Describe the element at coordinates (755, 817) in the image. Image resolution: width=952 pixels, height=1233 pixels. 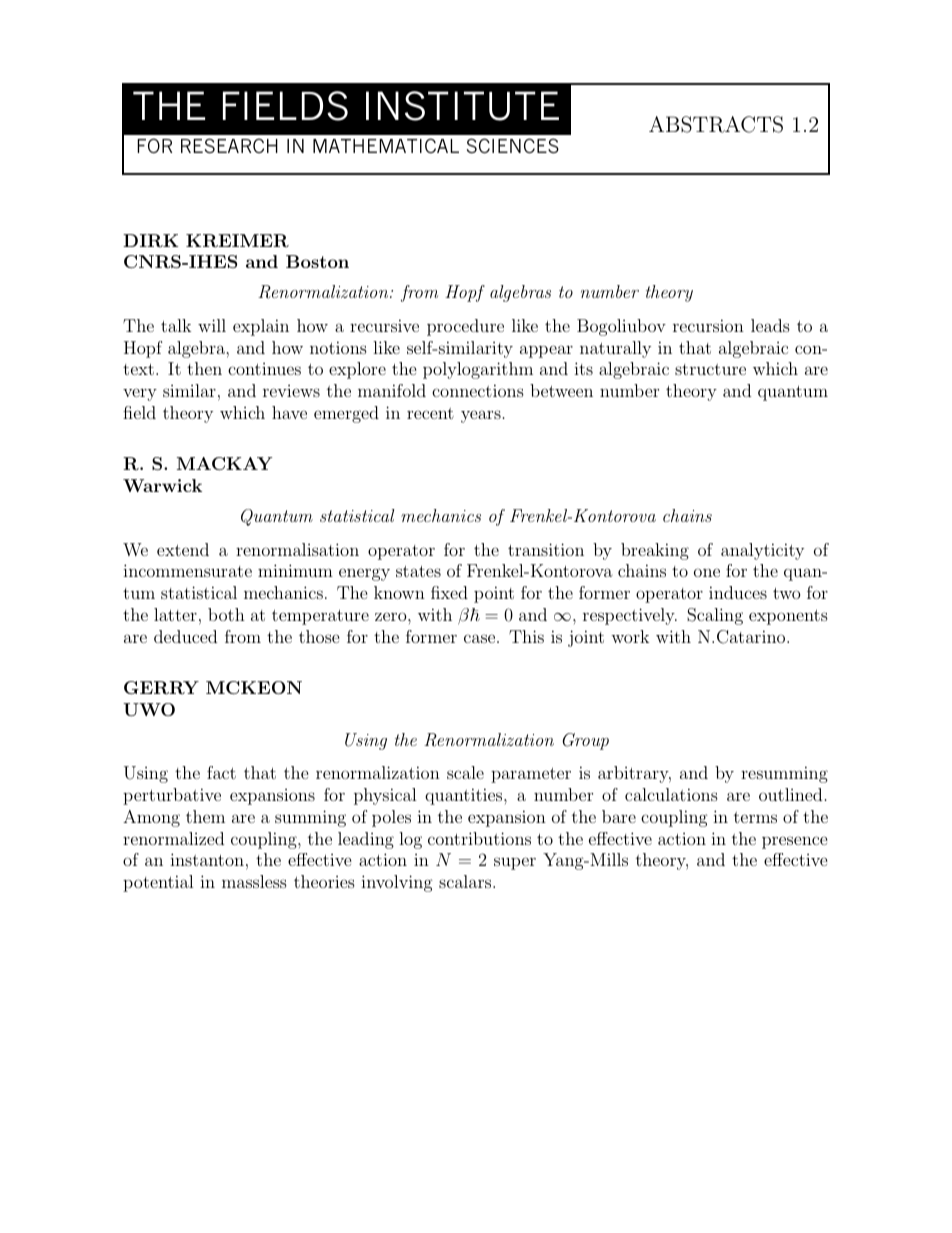
I see `terms` at that location.
